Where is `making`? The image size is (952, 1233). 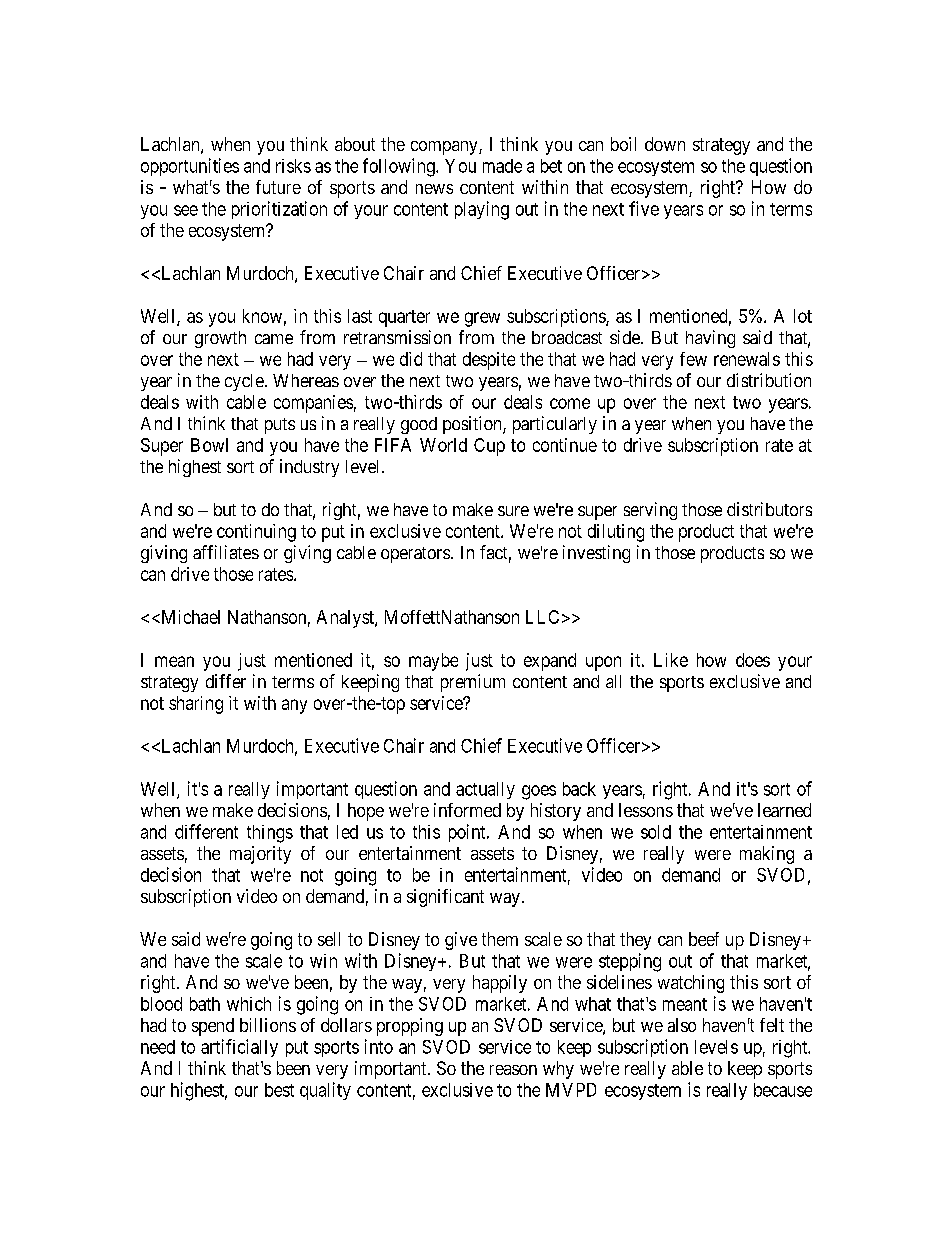 making is located at coordinates (767, 855).
